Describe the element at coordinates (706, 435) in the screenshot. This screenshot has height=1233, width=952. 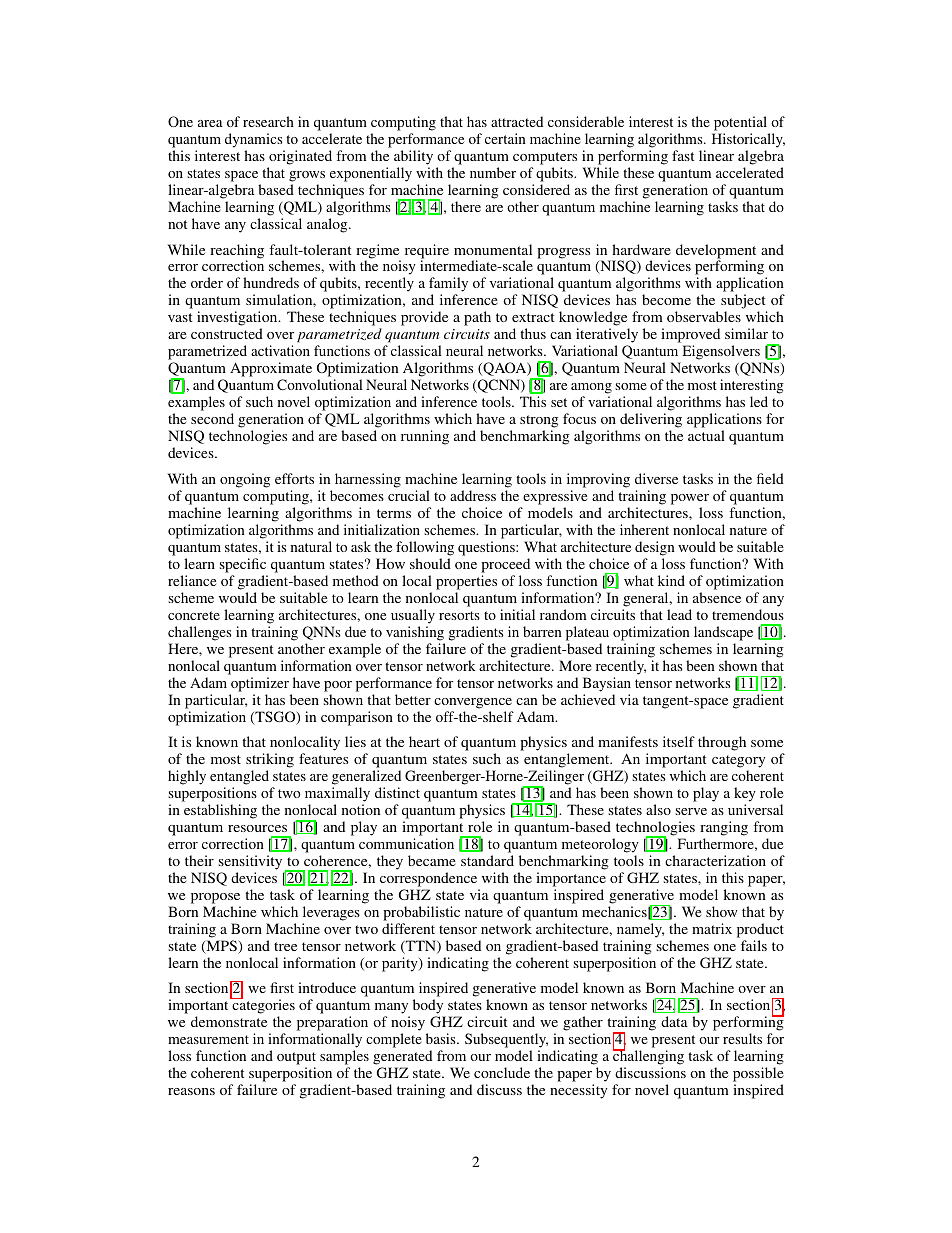
I see `actual` at that location.
